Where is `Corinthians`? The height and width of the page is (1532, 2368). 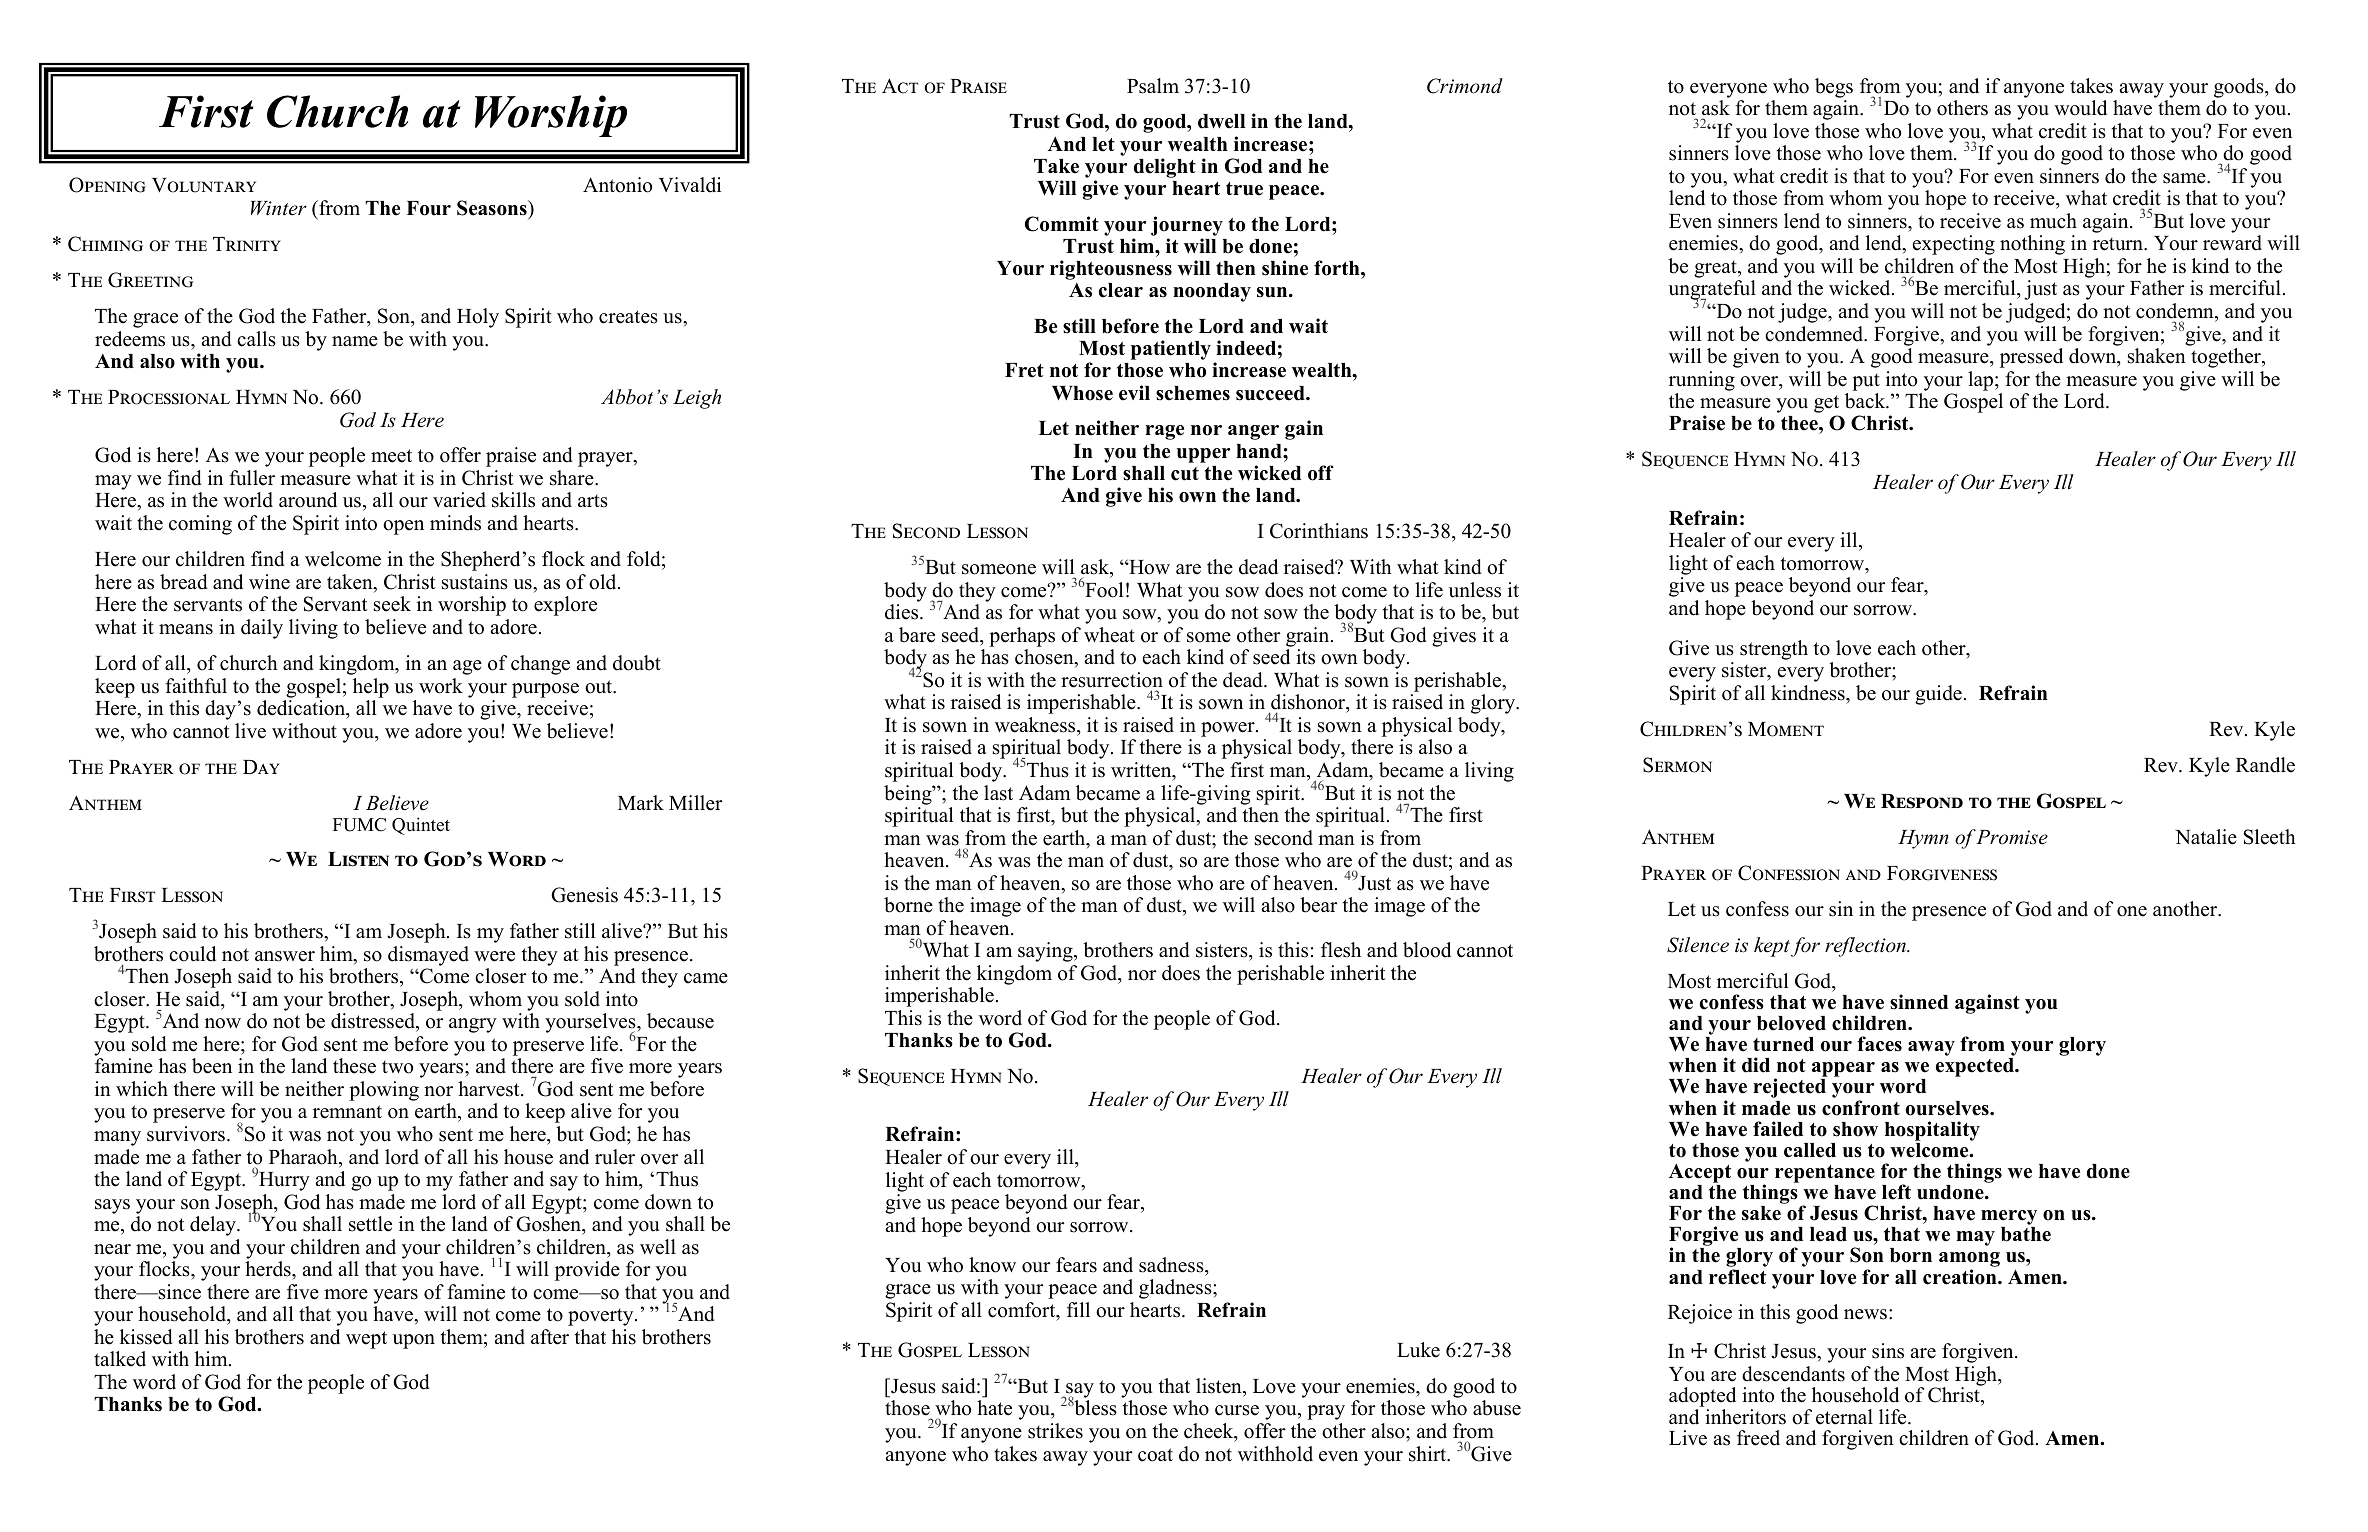 Corinthians is located at coordinates (1319, 531).
